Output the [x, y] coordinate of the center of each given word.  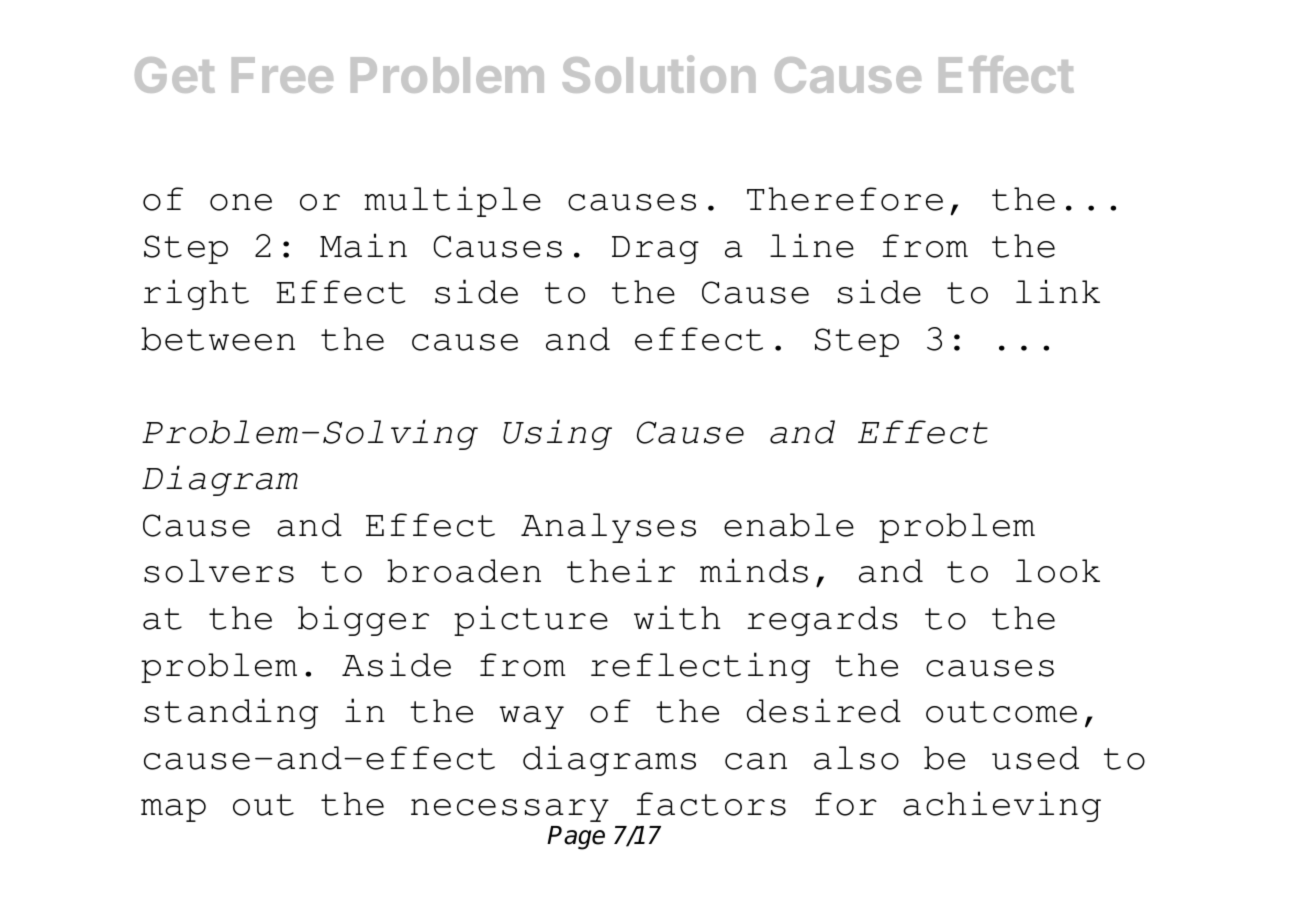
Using [557, 434]
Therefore [845, 199]
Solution [659, 74]
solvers [219, 571]
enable [789, 525]
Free [282, 75]
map [173, 810]
